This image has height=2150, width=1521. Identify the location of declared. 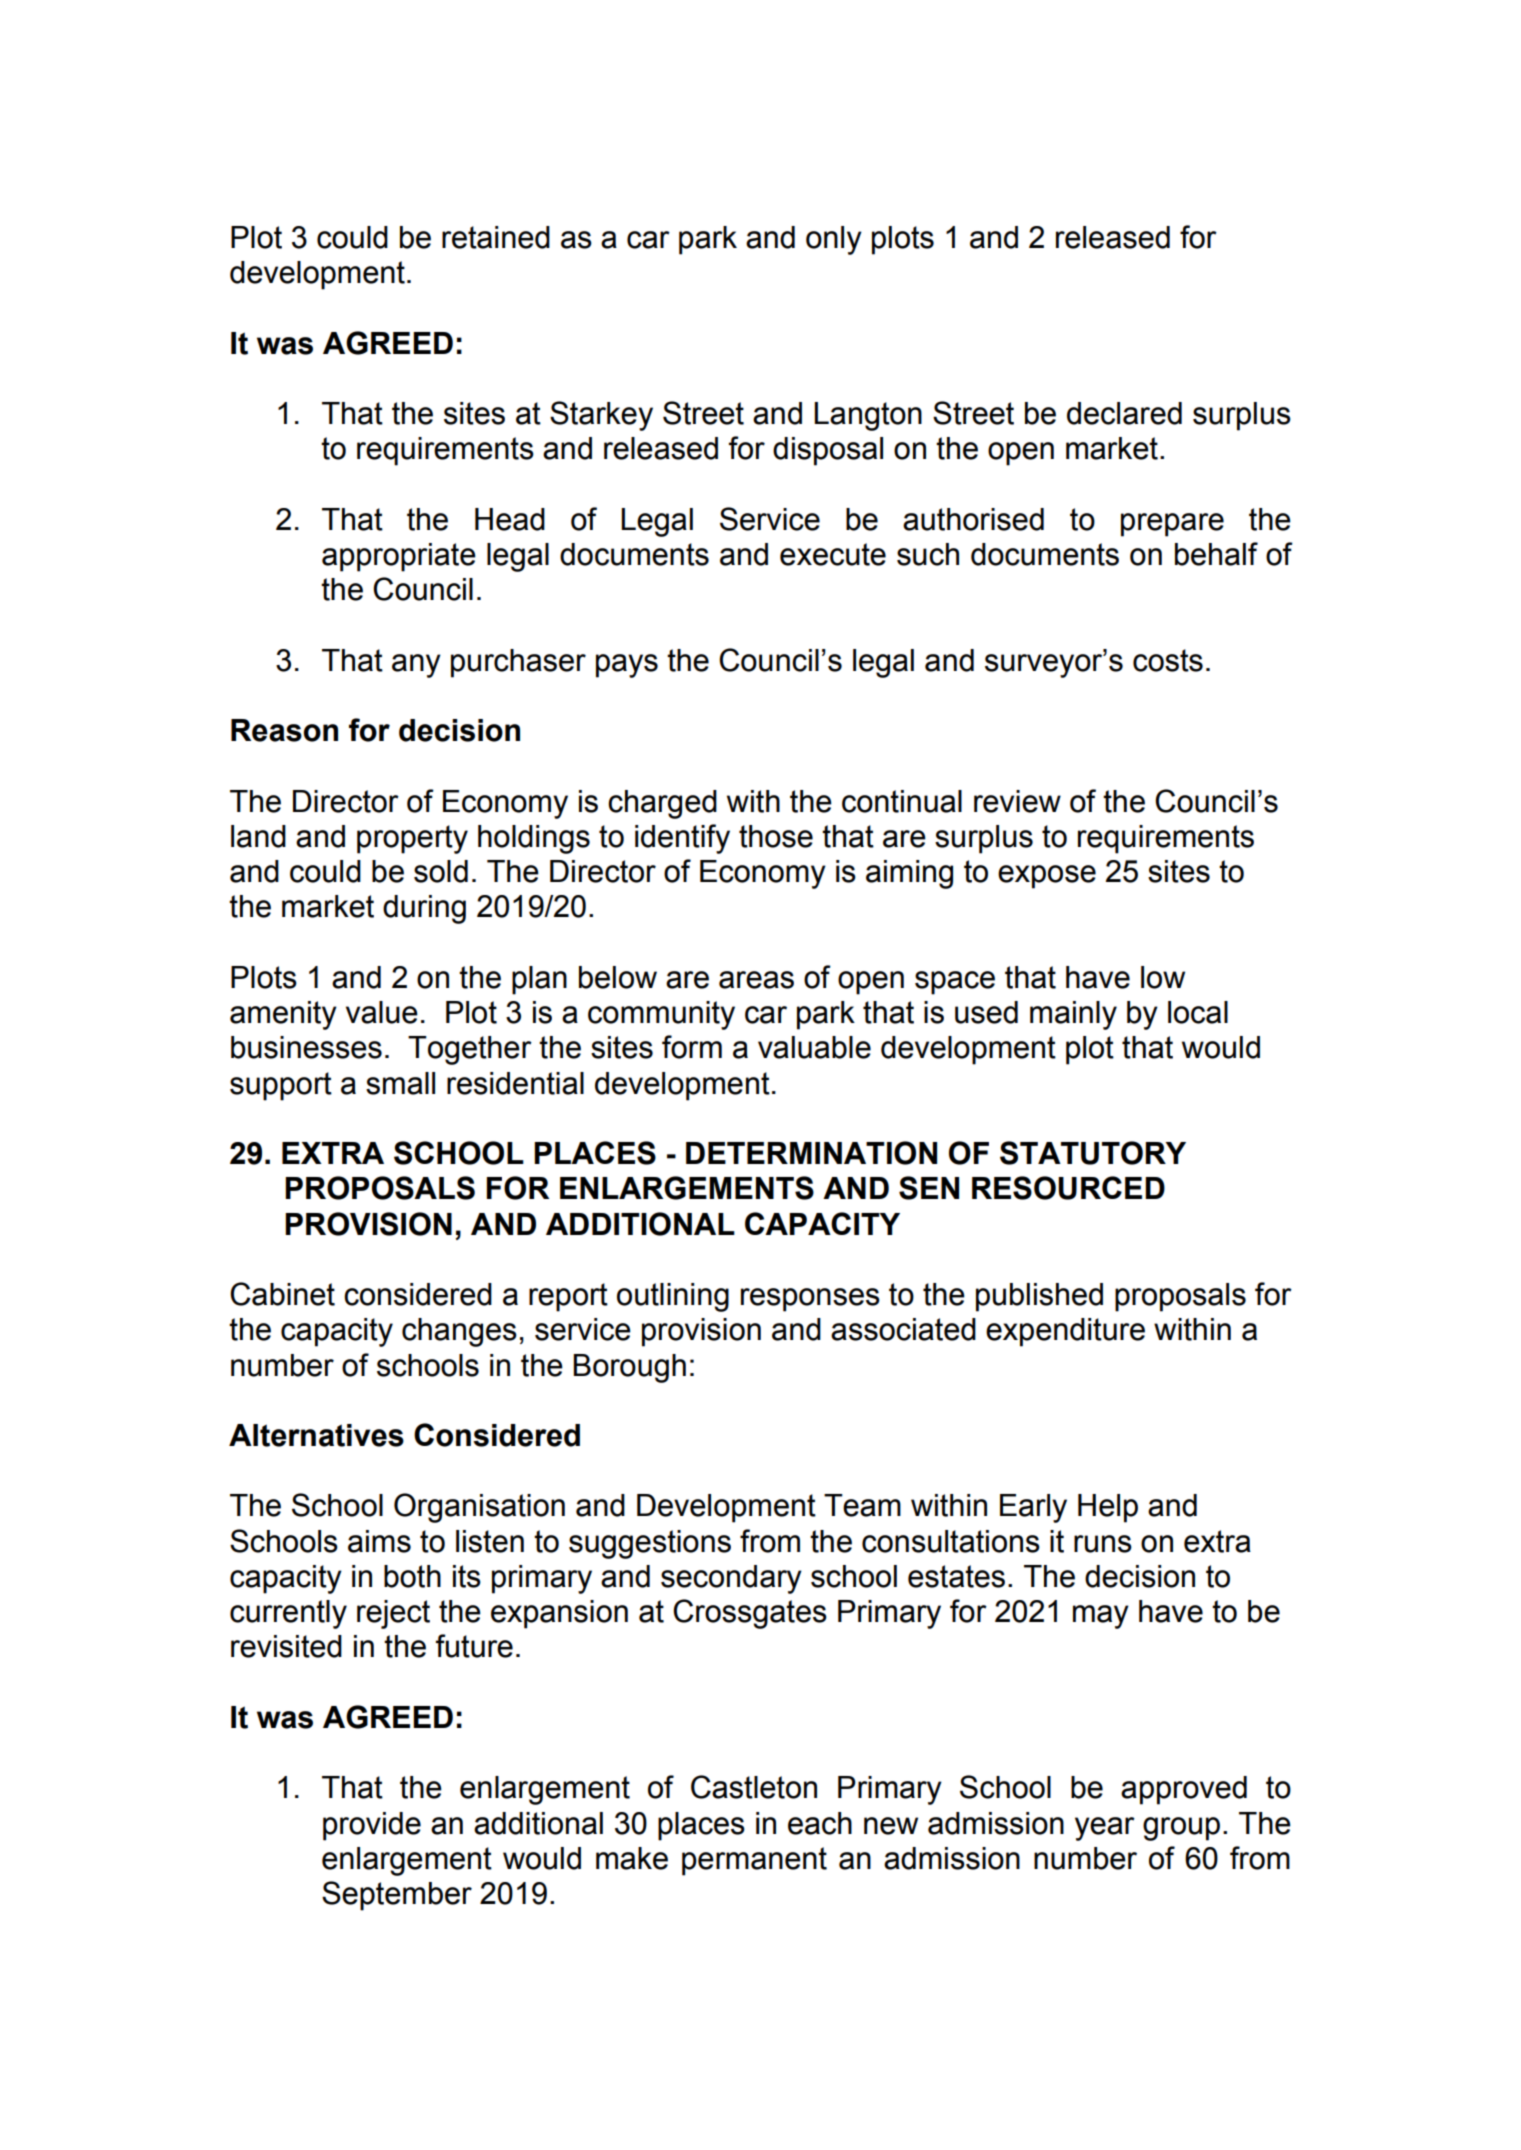
(1124, 413).
